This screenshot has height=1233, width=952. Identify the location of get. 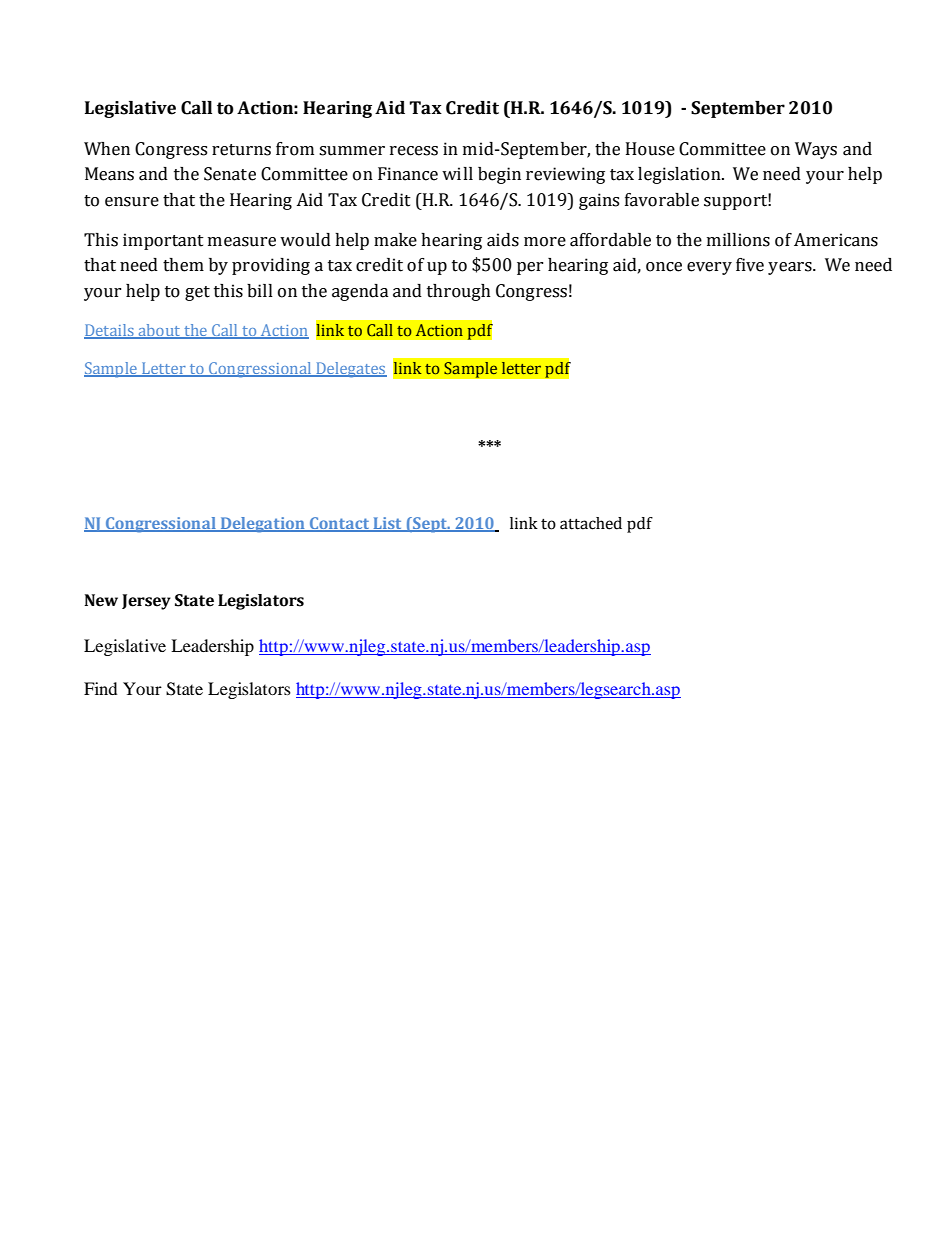
(197, 293).
